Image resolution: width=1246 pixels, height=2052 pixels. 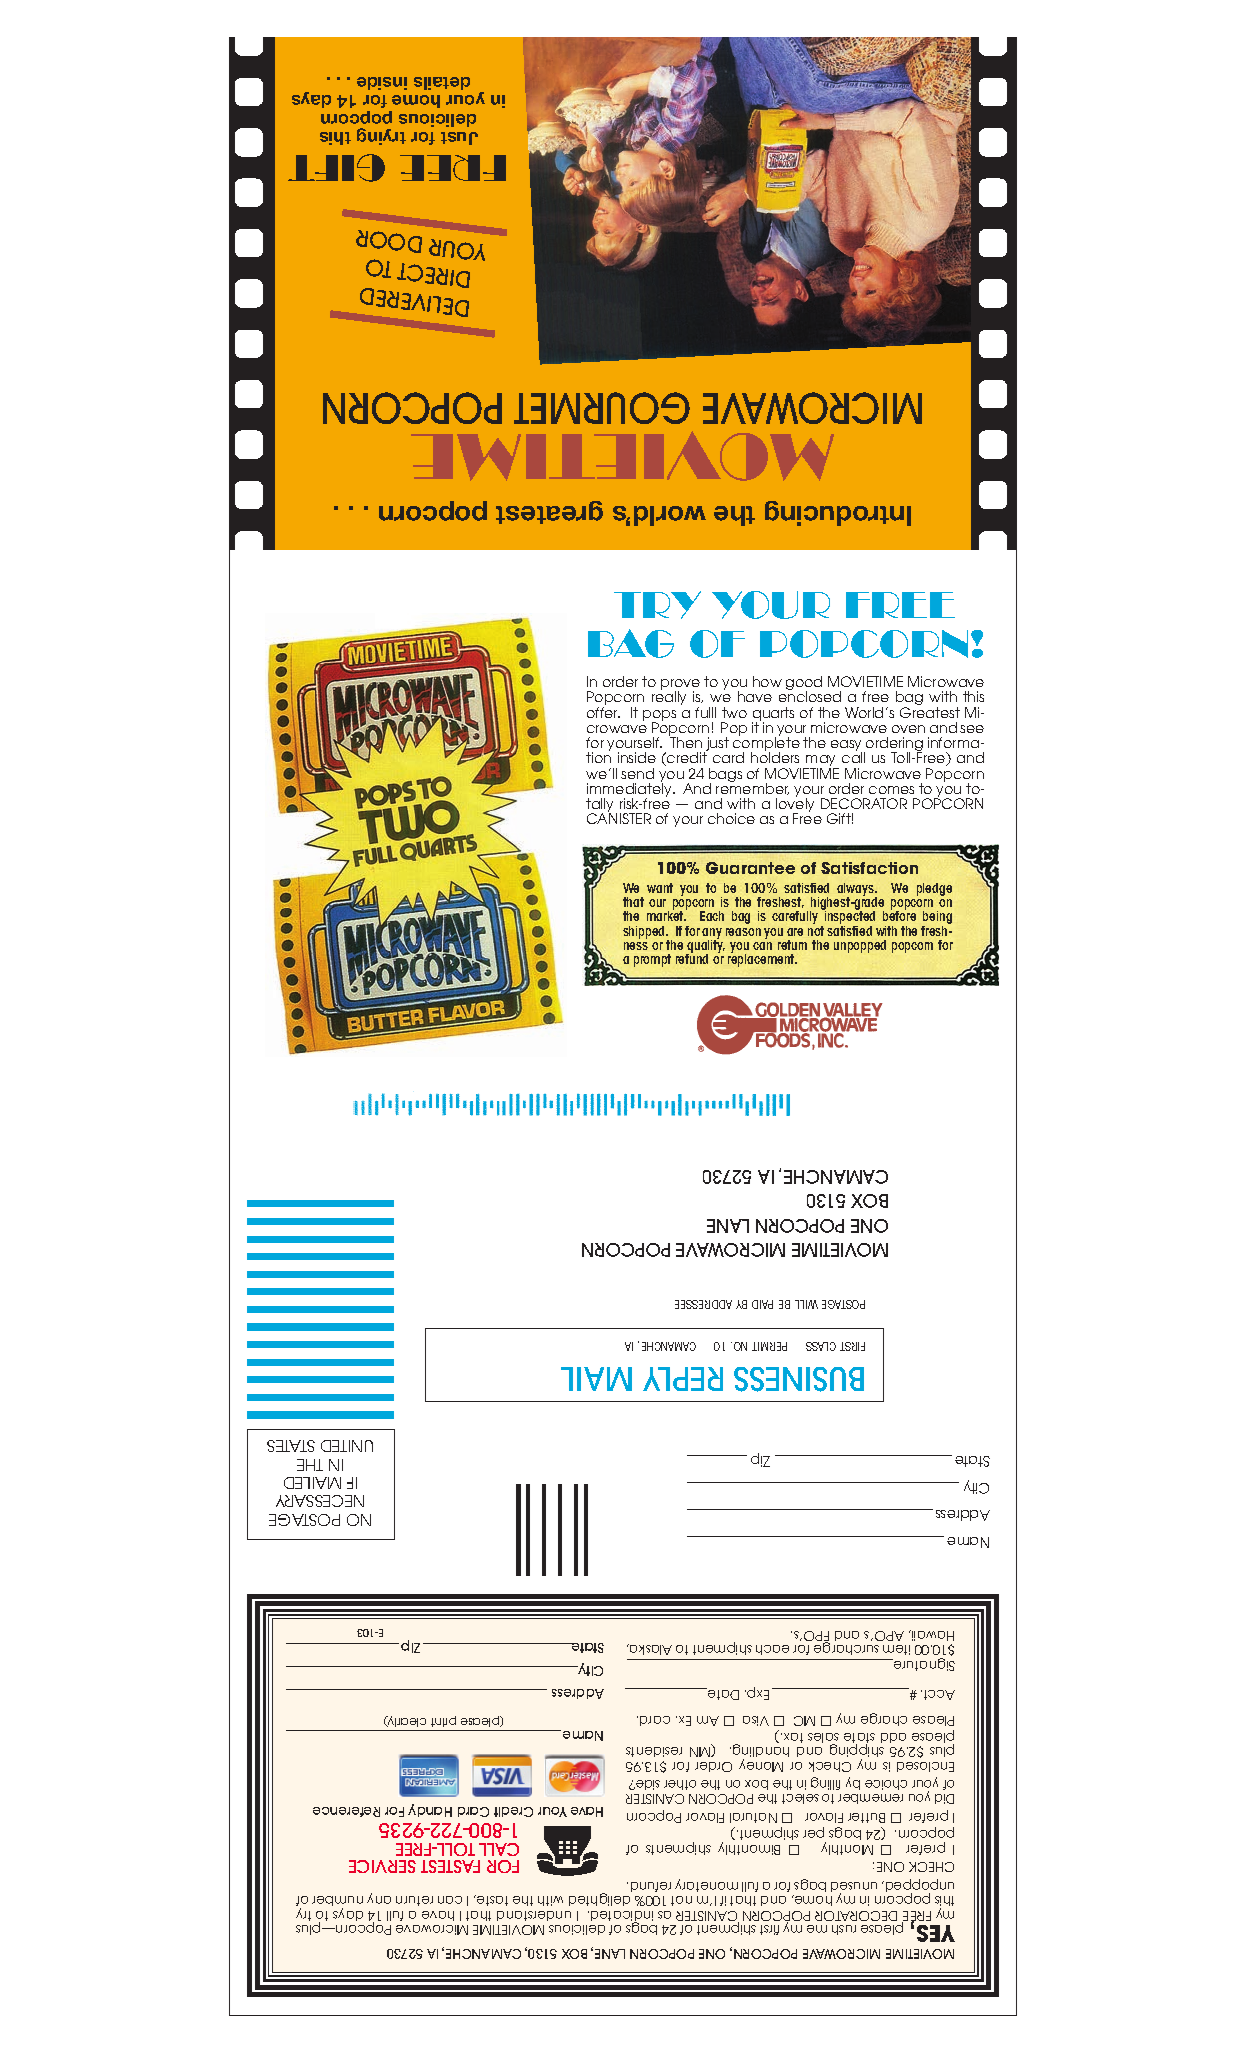 I want to click on good, so click(x=804, y=684).
